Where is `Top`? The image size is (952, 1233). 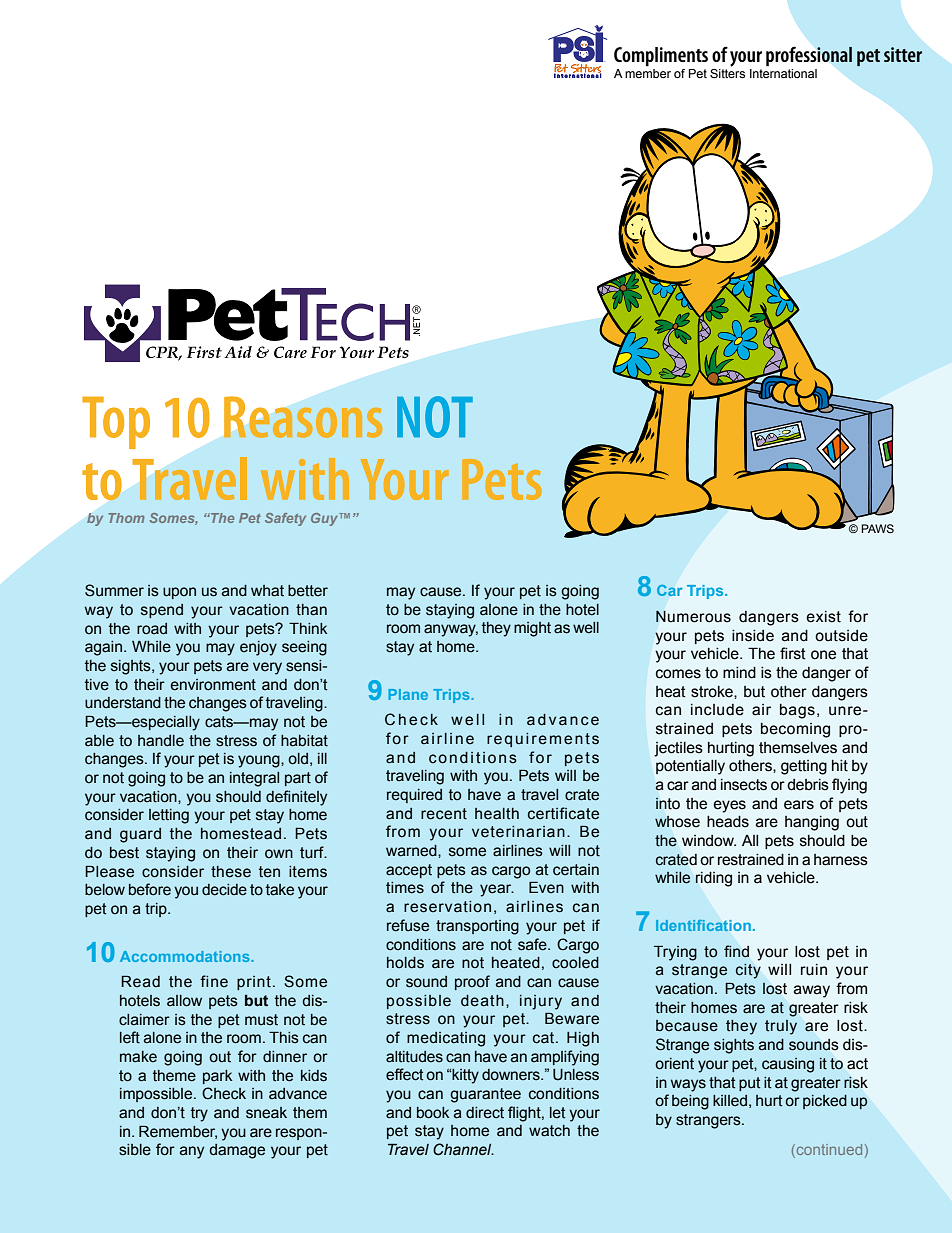
Top is located at coordinates (116, 423).
